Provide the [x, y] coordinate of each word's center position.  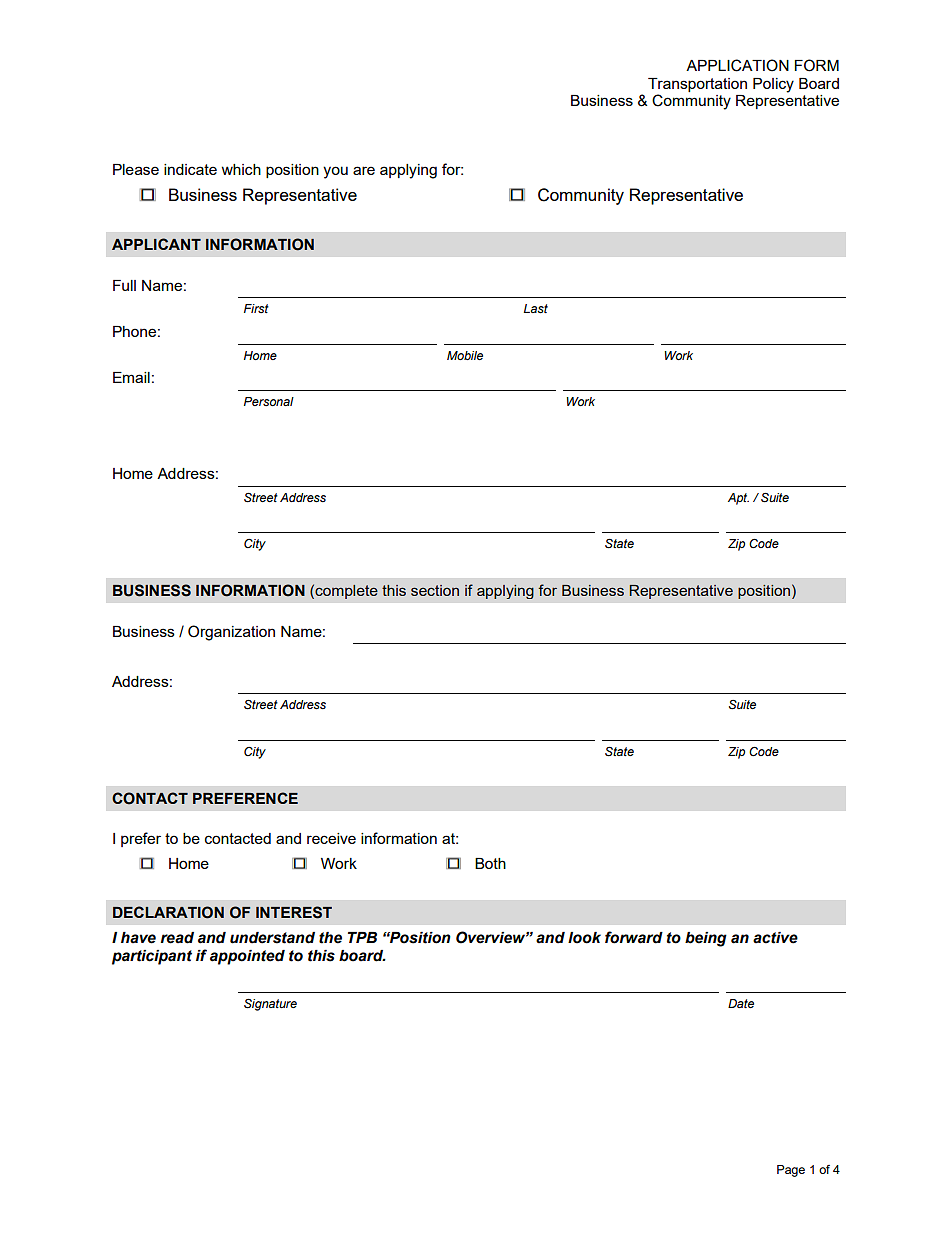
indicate [190, 169]
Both [490, 863]
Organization [231, 633]
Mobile [465, 355]
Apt [738, 499]
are [364, 170]
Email [131, 377]
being [706, 939]
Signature [270, 1005]
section [435, 590]
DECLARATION [168, 912]
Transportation [697, 85]
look [584, 938]
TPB [362, 937]
